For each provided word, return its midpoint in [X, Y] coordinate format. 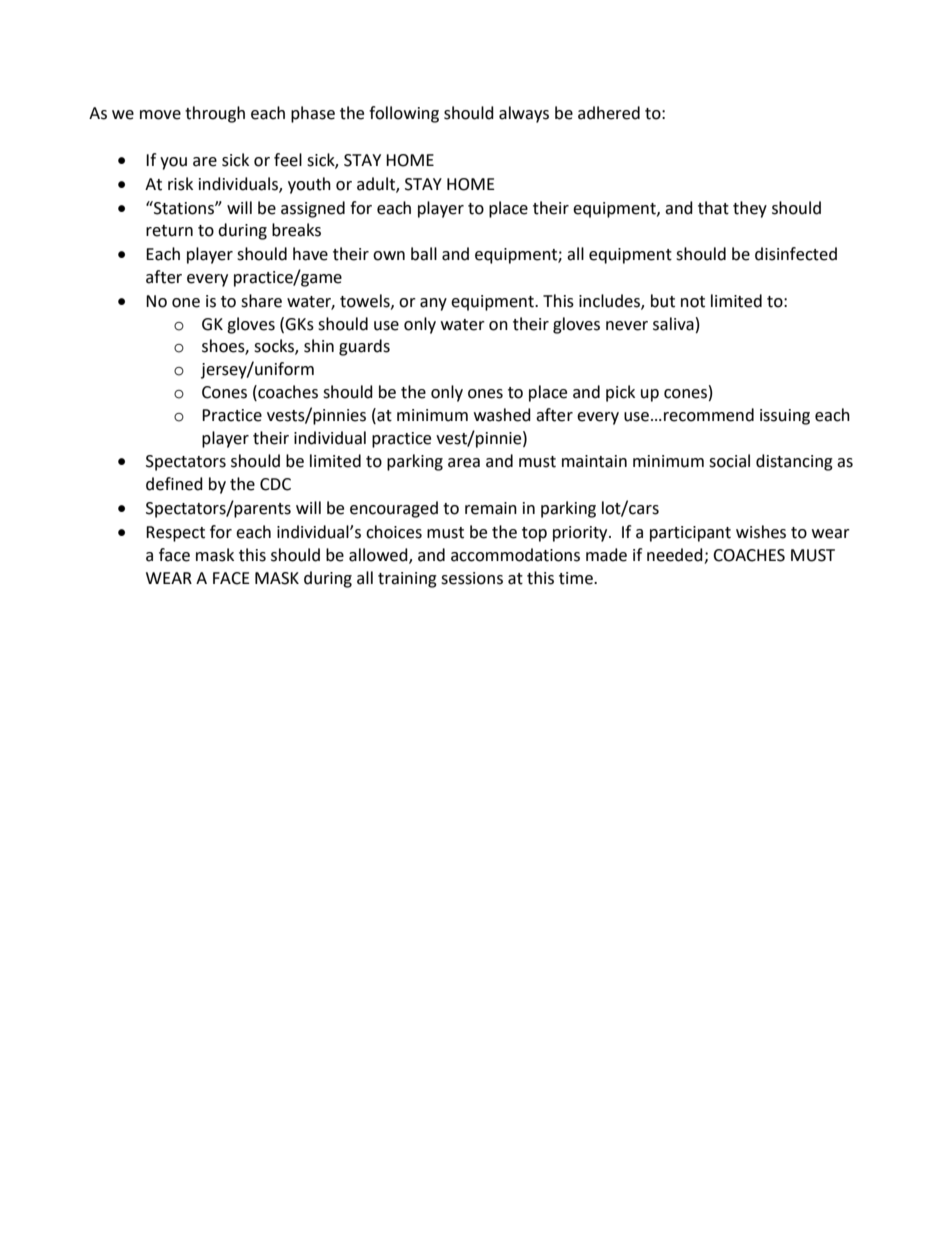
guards [364, 347]
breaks [296, 230]
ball [424, 254]
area [464, 463]
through [215, 114]
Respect [175, 534]
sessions [472, 578]
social [729, 461]
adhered [609, 113]
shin [319, 346]
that [713, 208]
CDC [275, 484]
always [524, 114]
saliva [673, 324]
